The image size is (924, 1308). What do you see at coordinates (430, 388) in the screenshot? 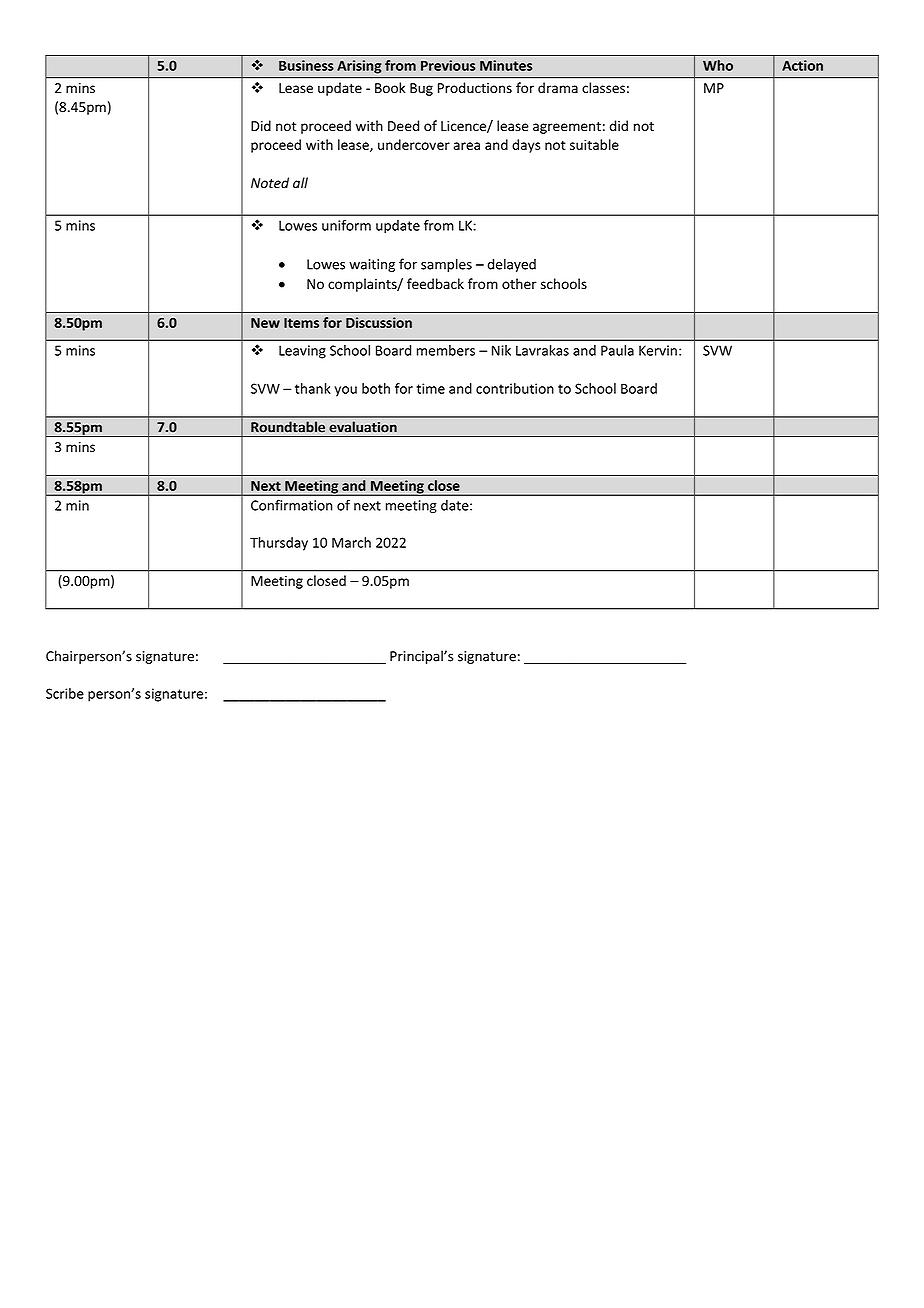
I see `time` at bounding box center [430, 388].
